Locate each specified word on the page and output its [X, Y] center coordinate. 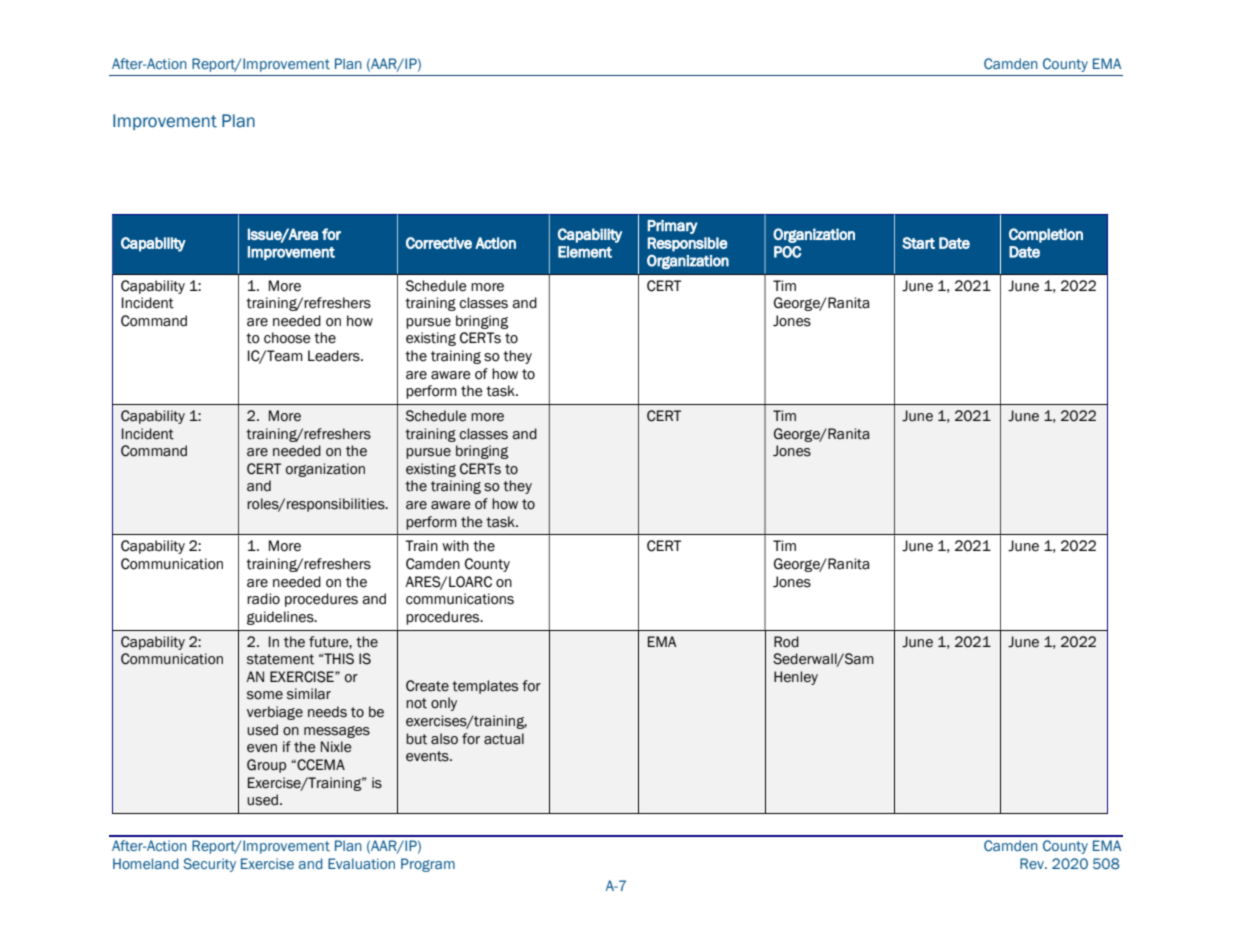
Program [428, 865]
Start [918, 243]
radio [263, 599]
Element [585, 252]
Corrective [439, 243]
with [455, 546]
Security [209, 865]
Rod [786, 642]
